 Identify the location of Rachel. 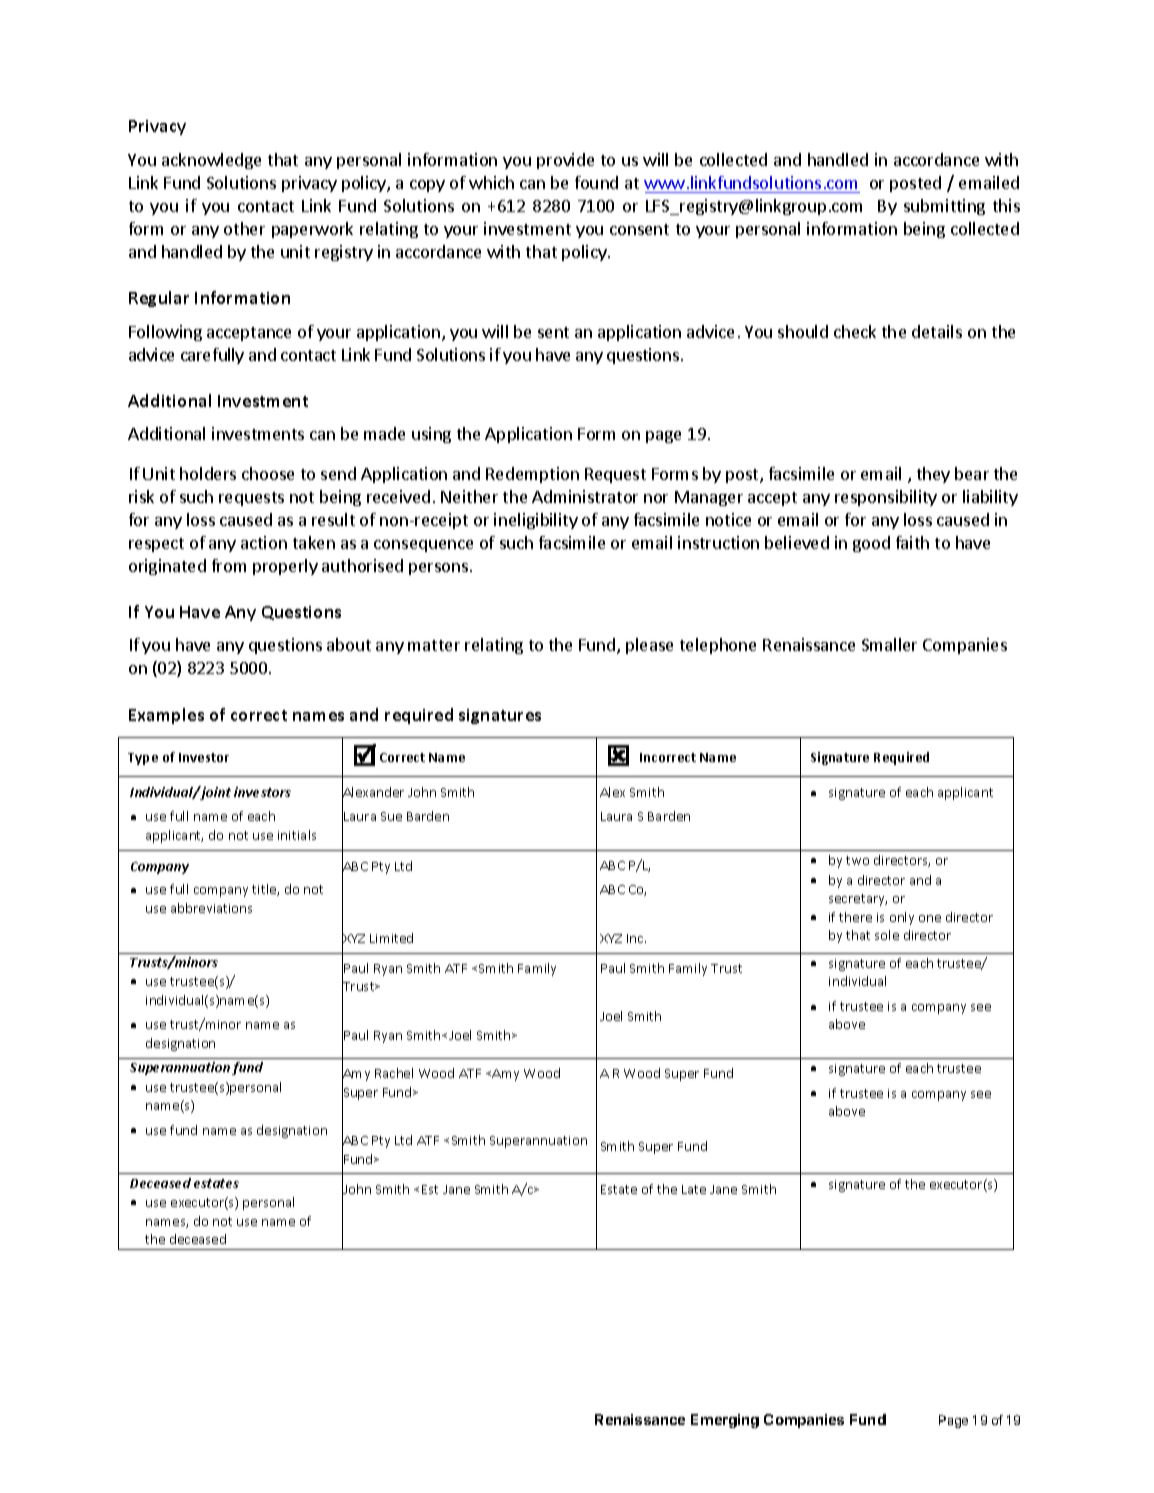
(394, 1073).
